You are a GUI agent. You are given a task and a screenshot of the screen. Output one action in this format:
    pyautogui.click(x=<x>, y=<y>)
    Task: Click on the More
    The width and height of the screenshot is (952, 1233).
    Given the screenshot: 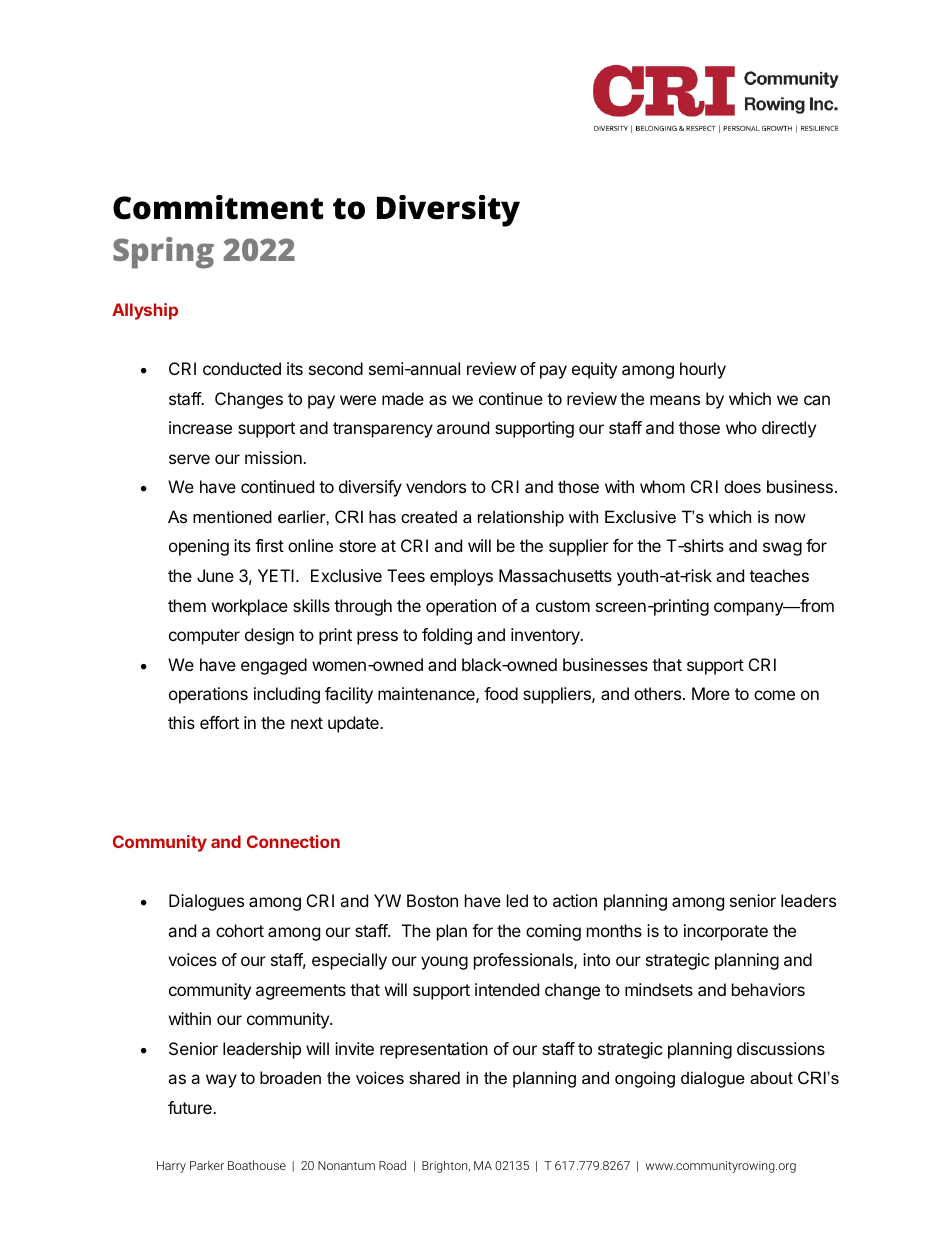 What is the action you would take?
    pyautogui.click(x=711, y=693)
